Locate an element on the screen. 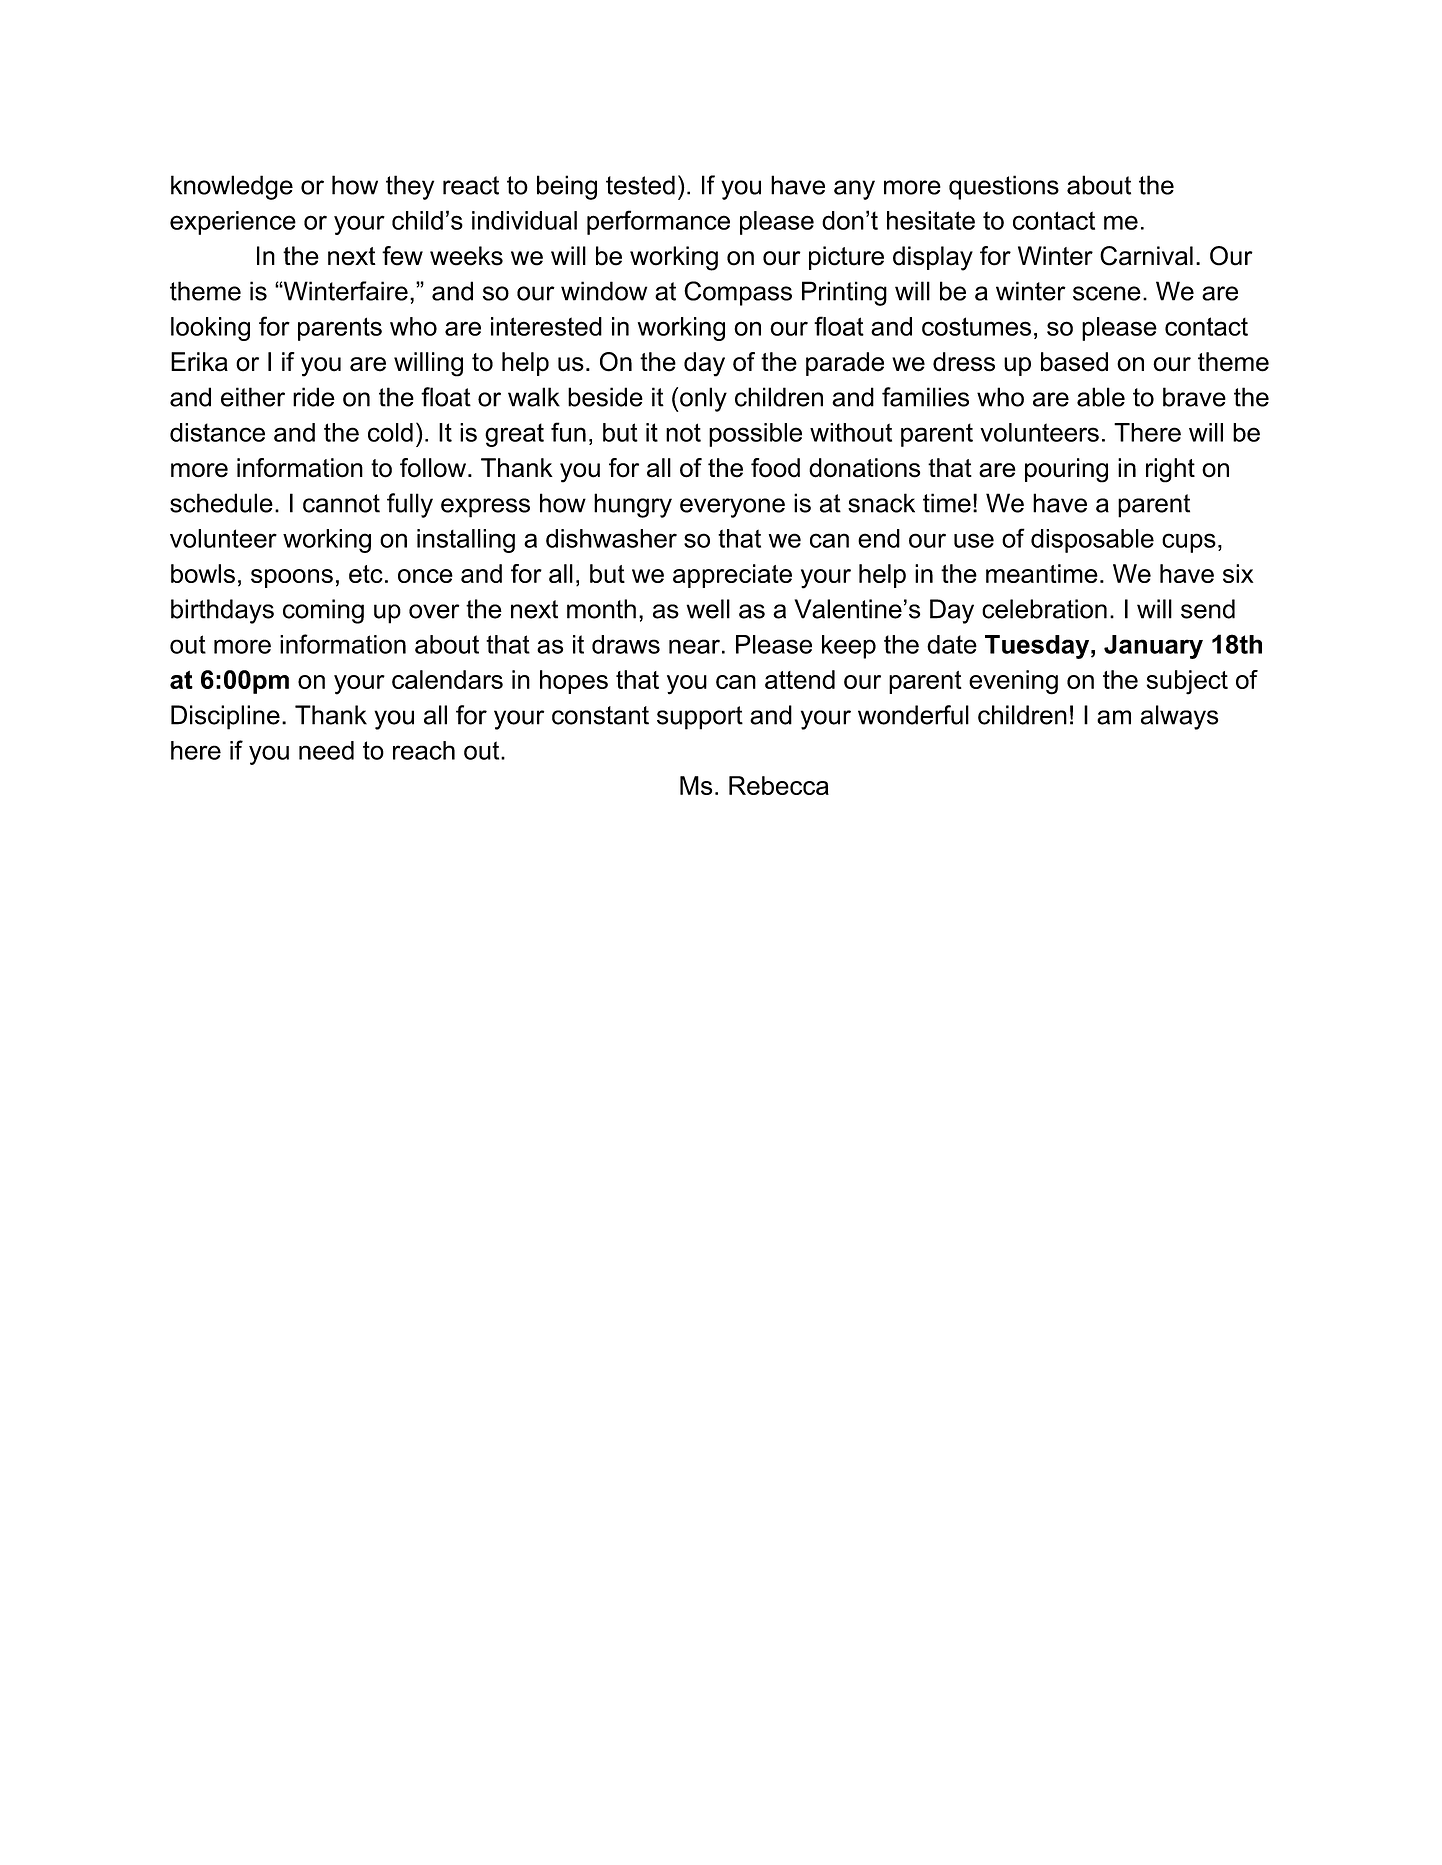 The width and height of the screenshot is (1442, 1865). scene is located at coordinates (1107, 293).
